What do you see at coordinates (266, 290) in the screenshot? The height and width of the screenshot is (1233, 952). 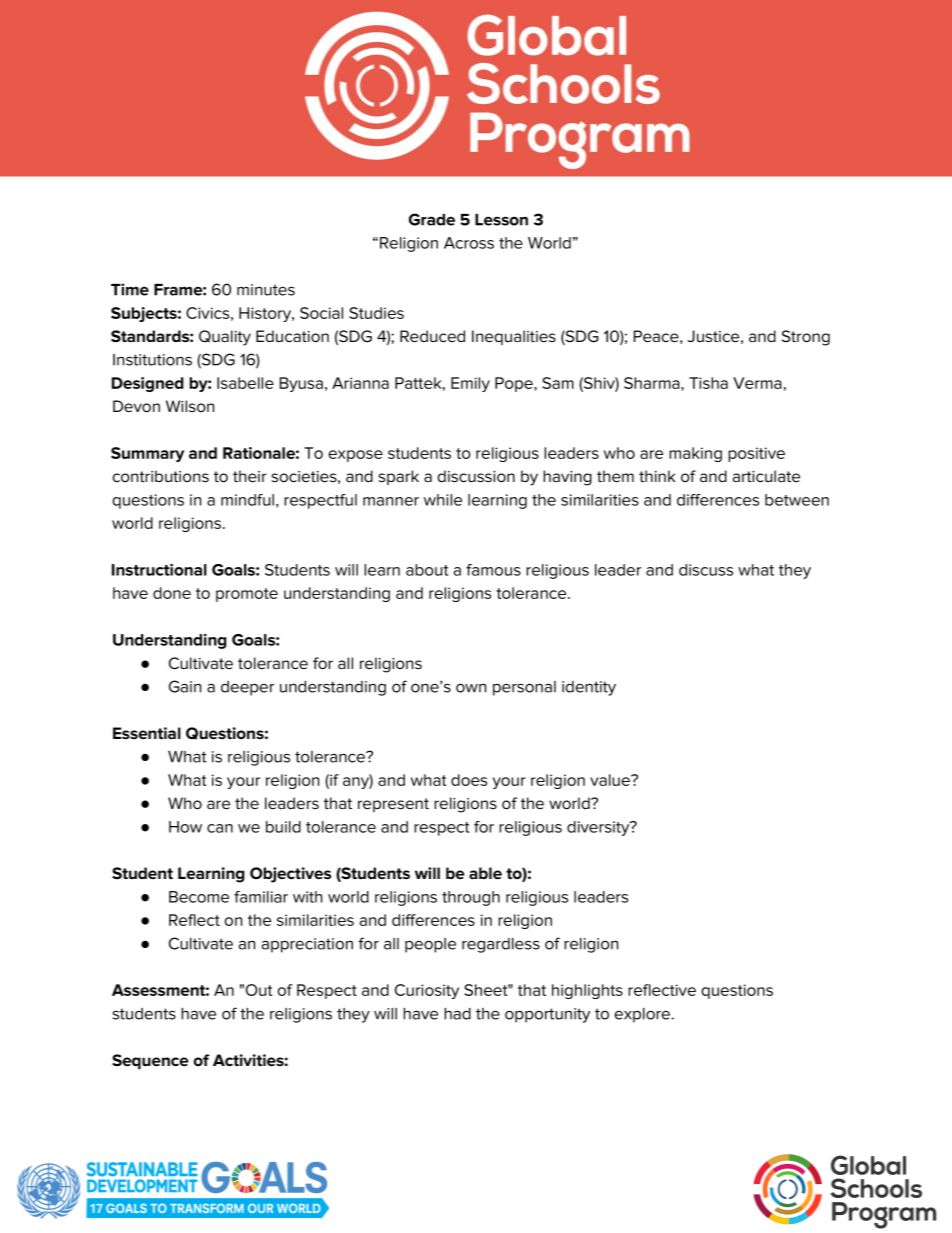 I see `minutes` at bounding box center [266, 290].
